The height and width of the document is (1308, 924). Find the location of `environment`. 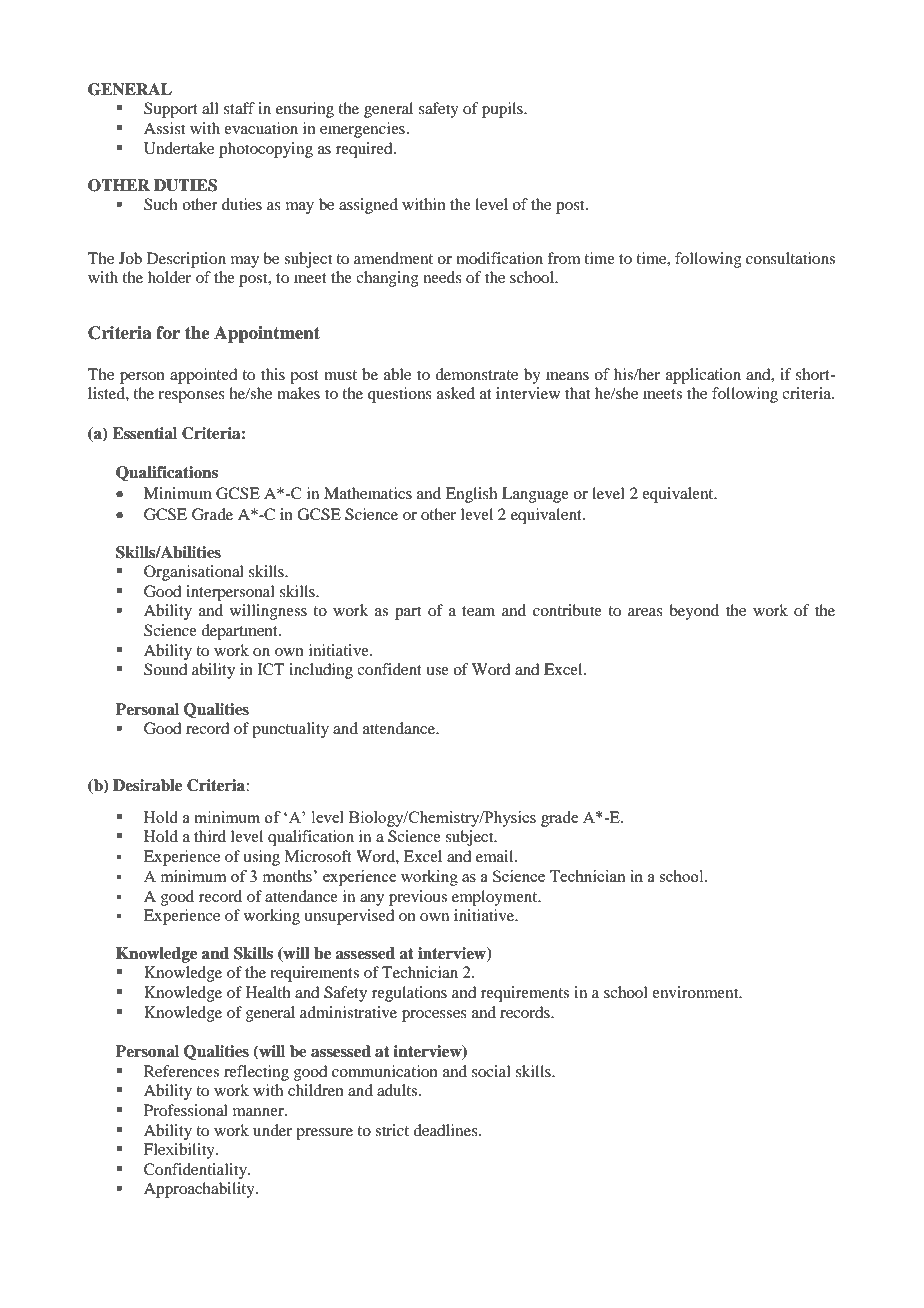

environment is located at coordinates (696, 992).
